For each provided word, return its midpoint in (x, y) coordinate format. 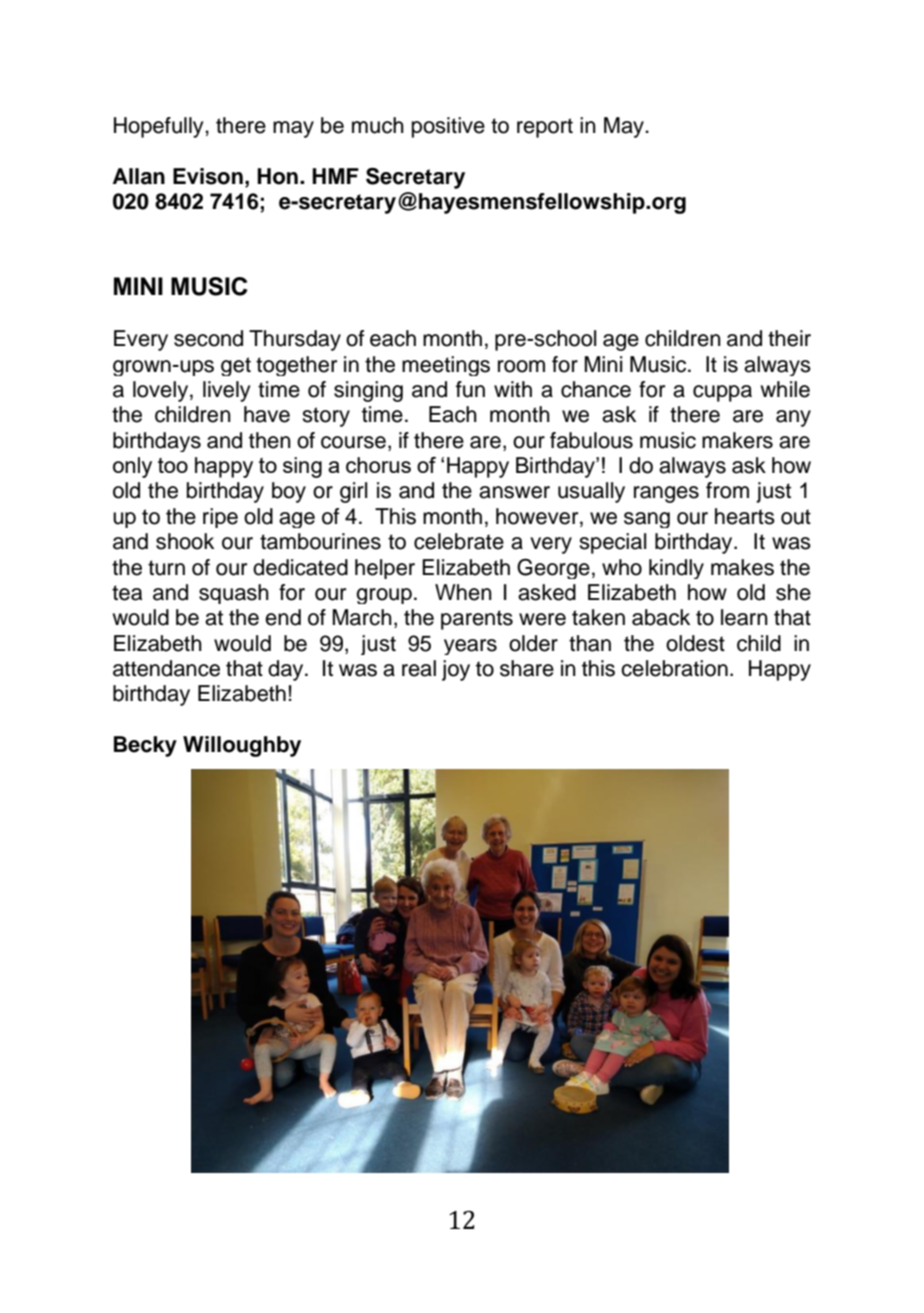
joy (456, 670)
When (463, 592)
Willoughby (242, 746)
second (208, 338)
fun (470, 389)
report (545, 128)
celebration (674, 668)
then (270, 440)
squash (234, 594)
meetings (446, 366)
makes (742, 567)
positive (448, 127)
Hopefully (160, 127)
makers (737, 440)
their (789, 338)
